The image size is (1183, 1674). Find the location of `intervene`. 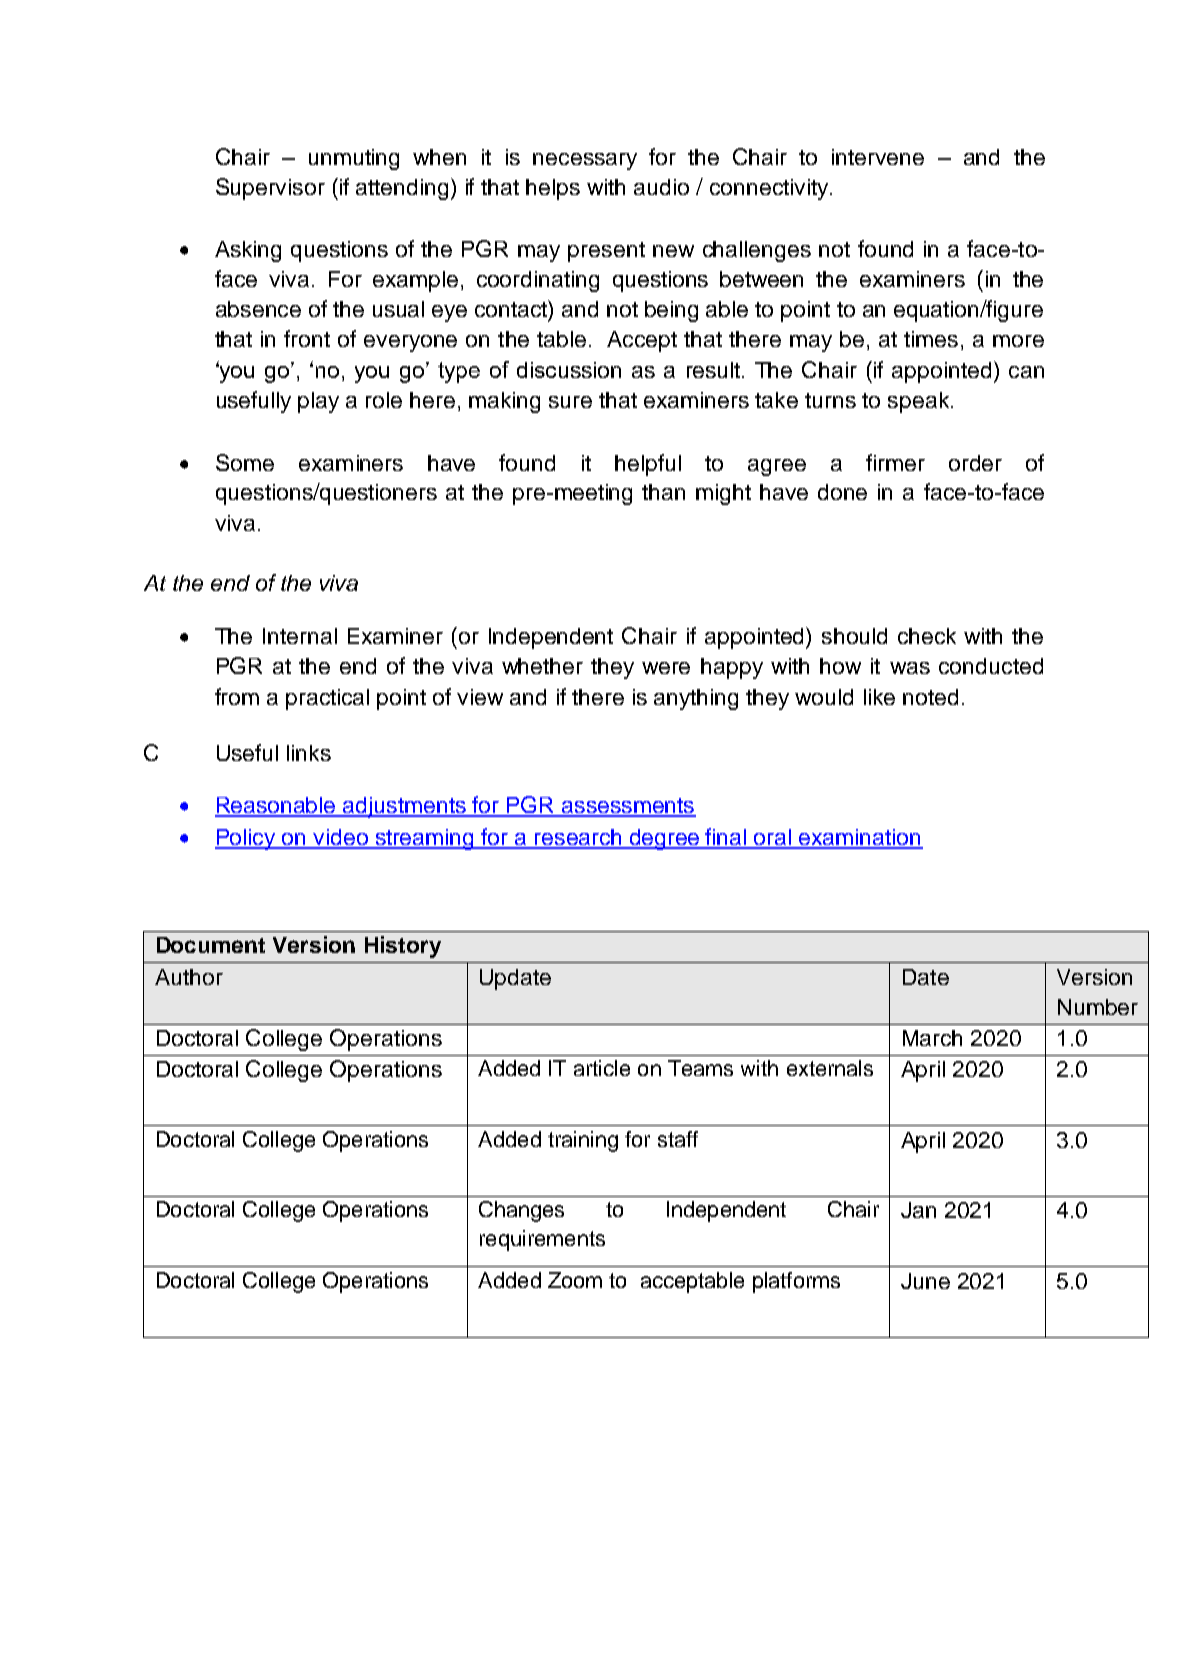

intervene is located at coordinates (878, 157).
